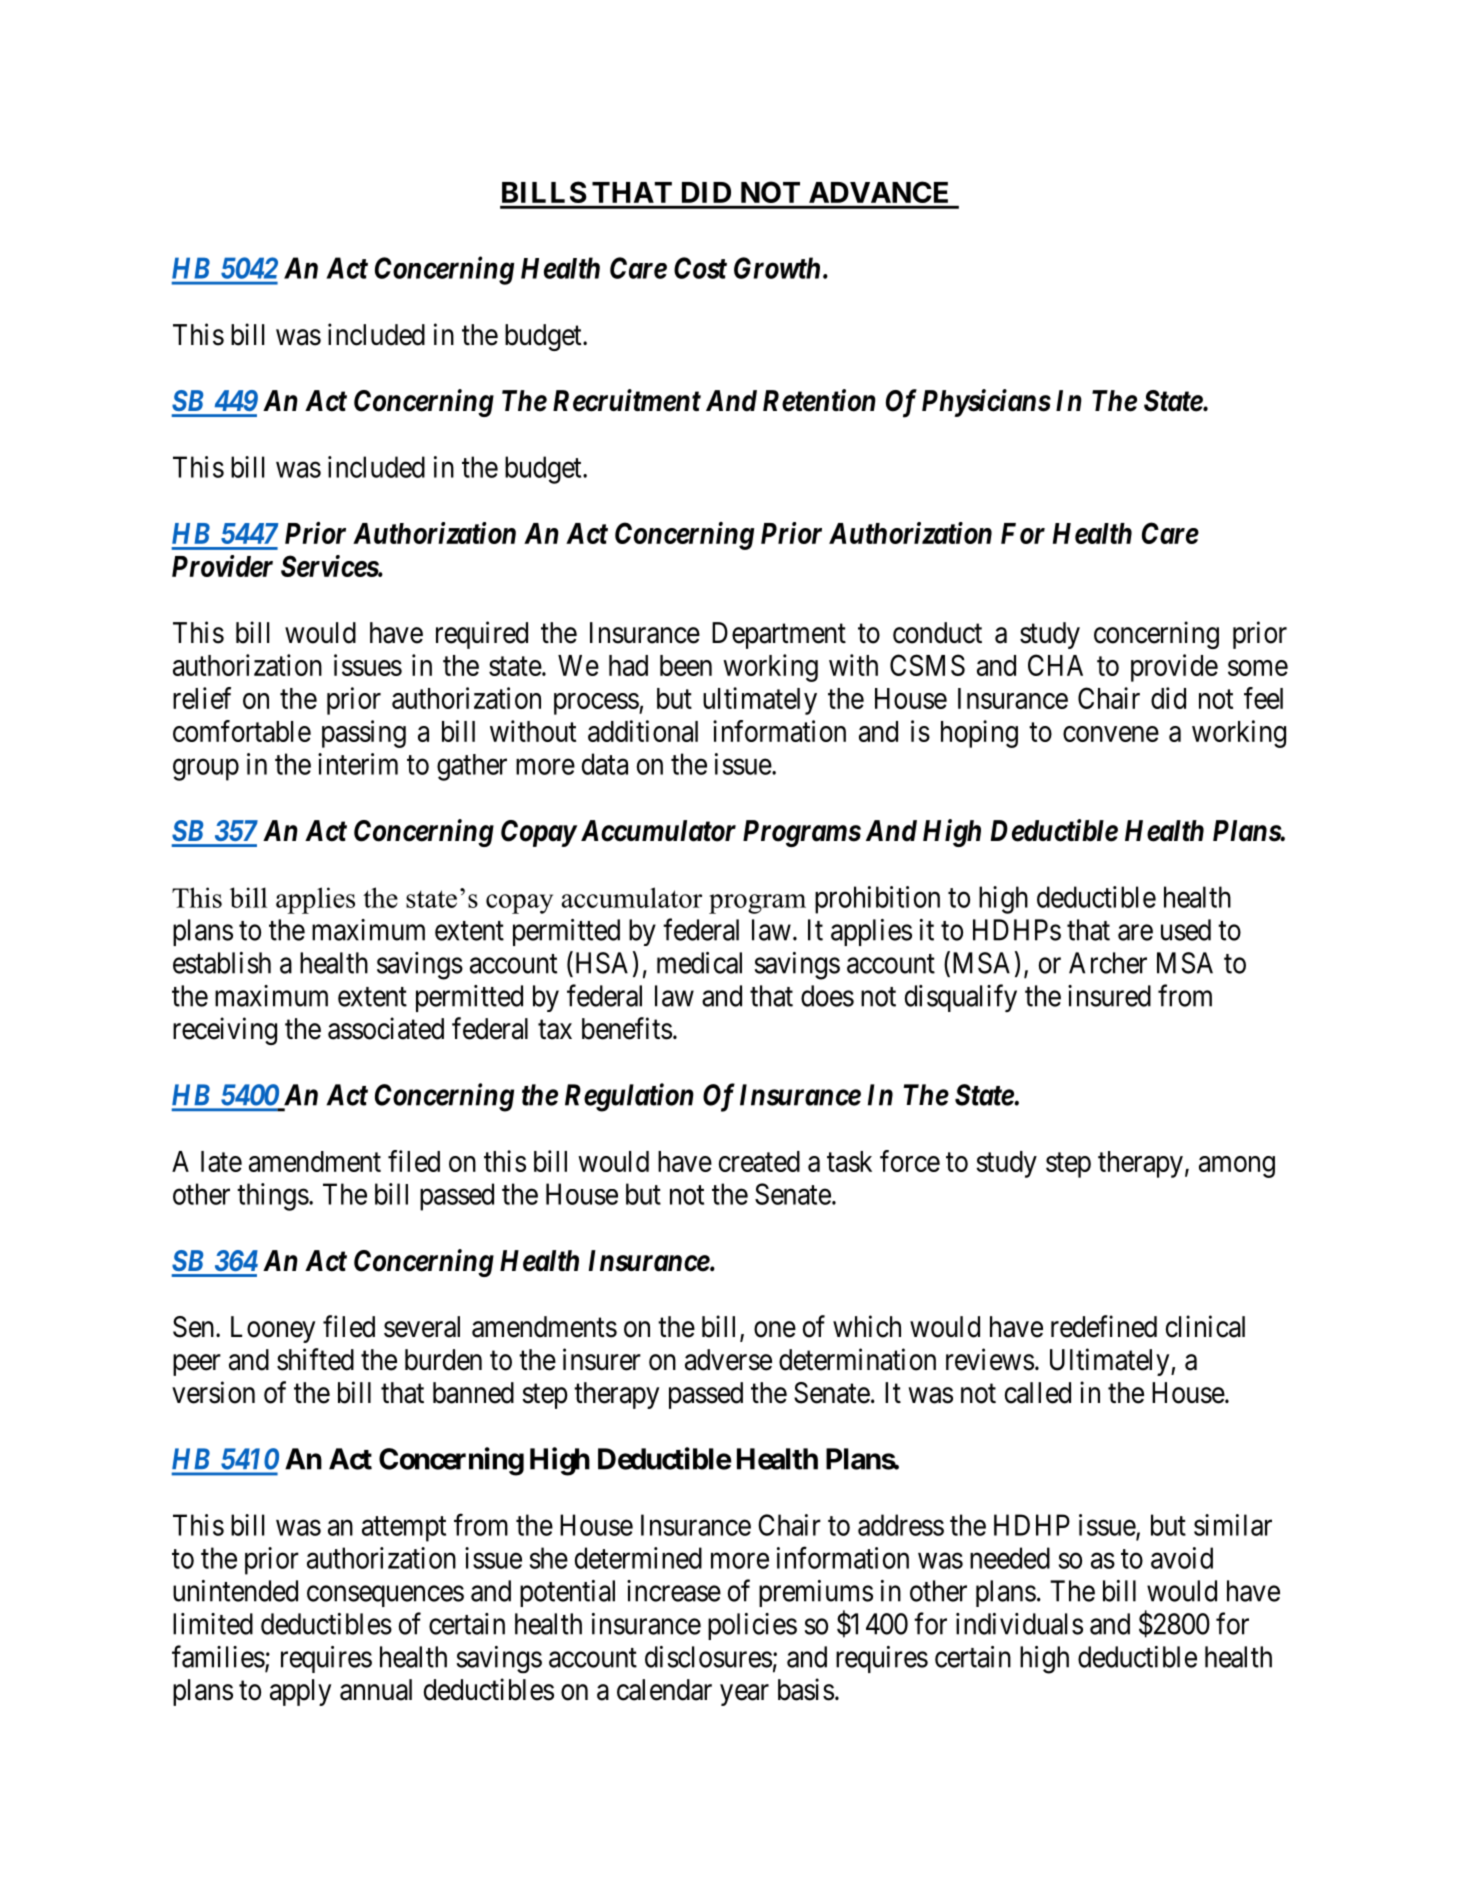 The height and width of the screenshot is (1889, 1459). What do you see at coordinates (627, 400) in the screenshot?
I see `Recruitment` at bounding box center [627, 400].
